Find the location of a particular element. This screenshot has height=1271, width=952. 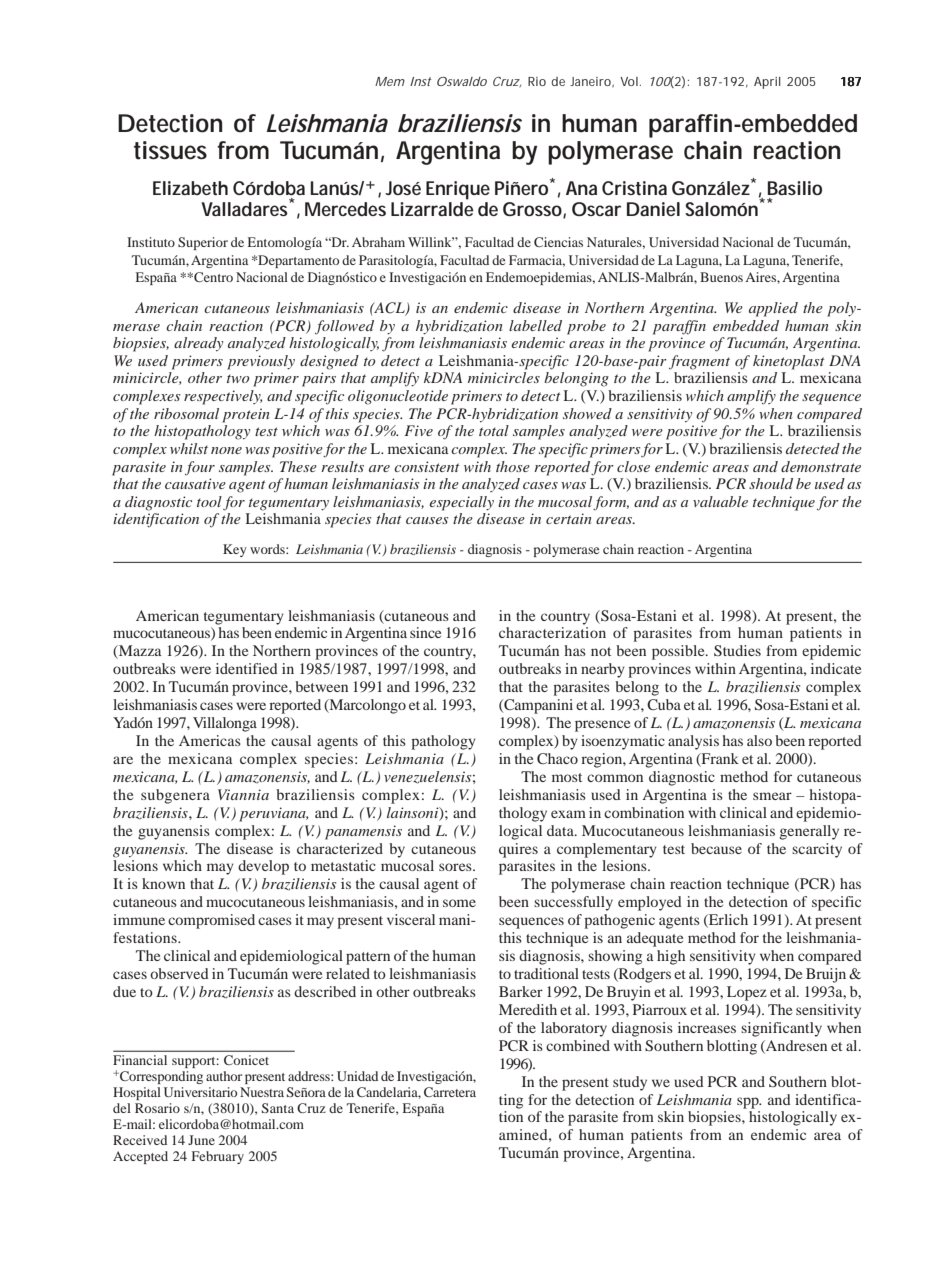

tissues is located at coordinates (170, 150).
